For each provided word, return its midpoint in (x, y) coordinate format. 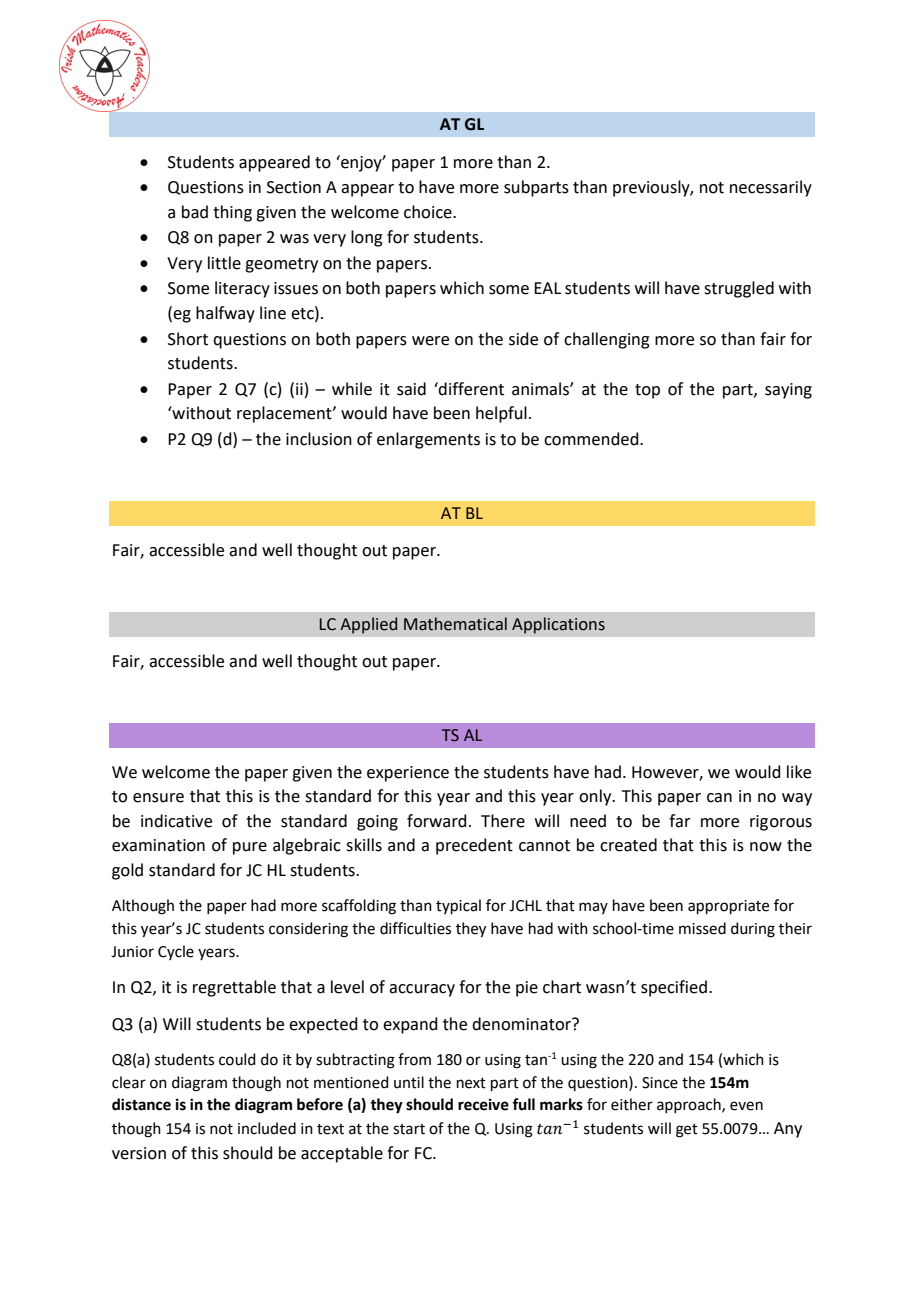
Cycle (176, 952)
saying (788, 391)
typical (458, 906)
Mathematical (455, 624)
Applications (558, 625)
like (799, 772)
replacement (285, 414)
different (470, 389)
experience (408, 774)
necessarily (771, 188)
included (267, 1128)
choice (429, 212)
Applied (368, 625)
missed (702, 928)
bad (195, 212)
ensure (158, 798)
